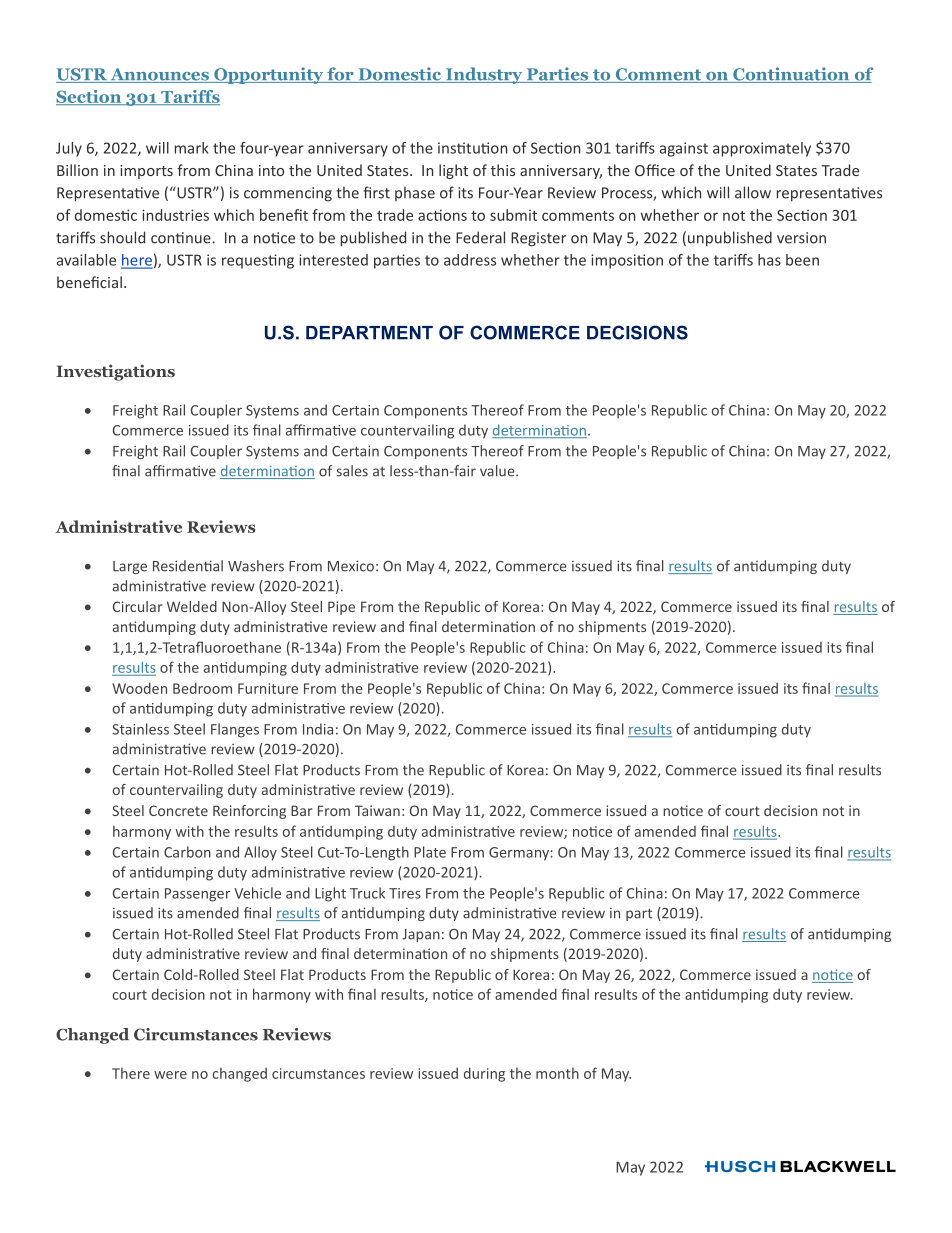  Describe the element at coordinates (802, 260) in the page. I see `been` at that location.
